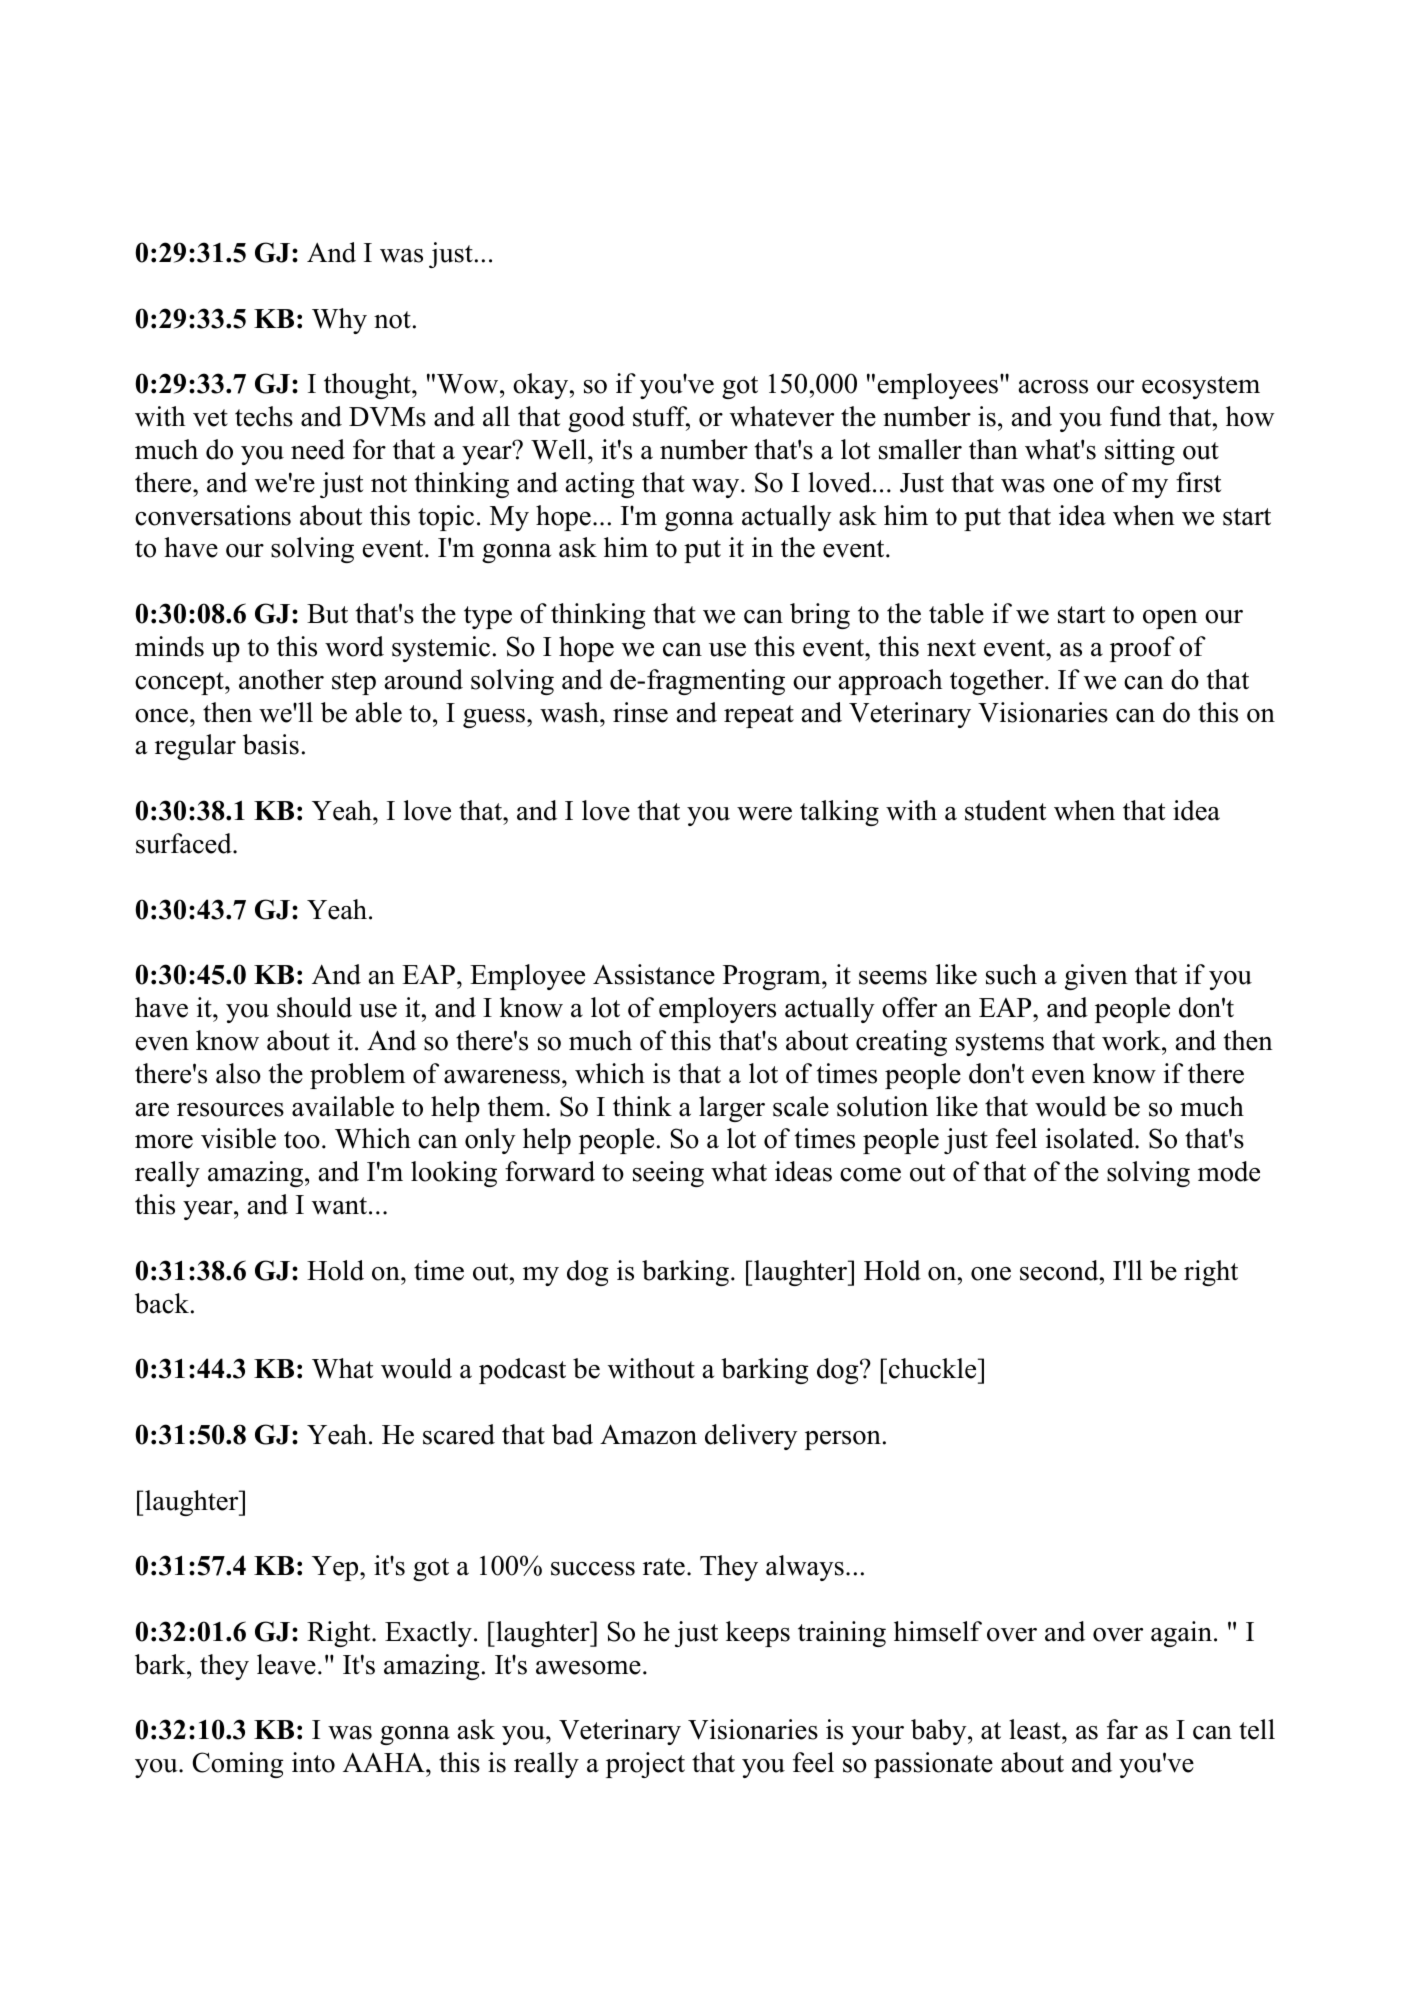 This page has width=1416, height=2003. I want to click on good, so click(596, 419).
